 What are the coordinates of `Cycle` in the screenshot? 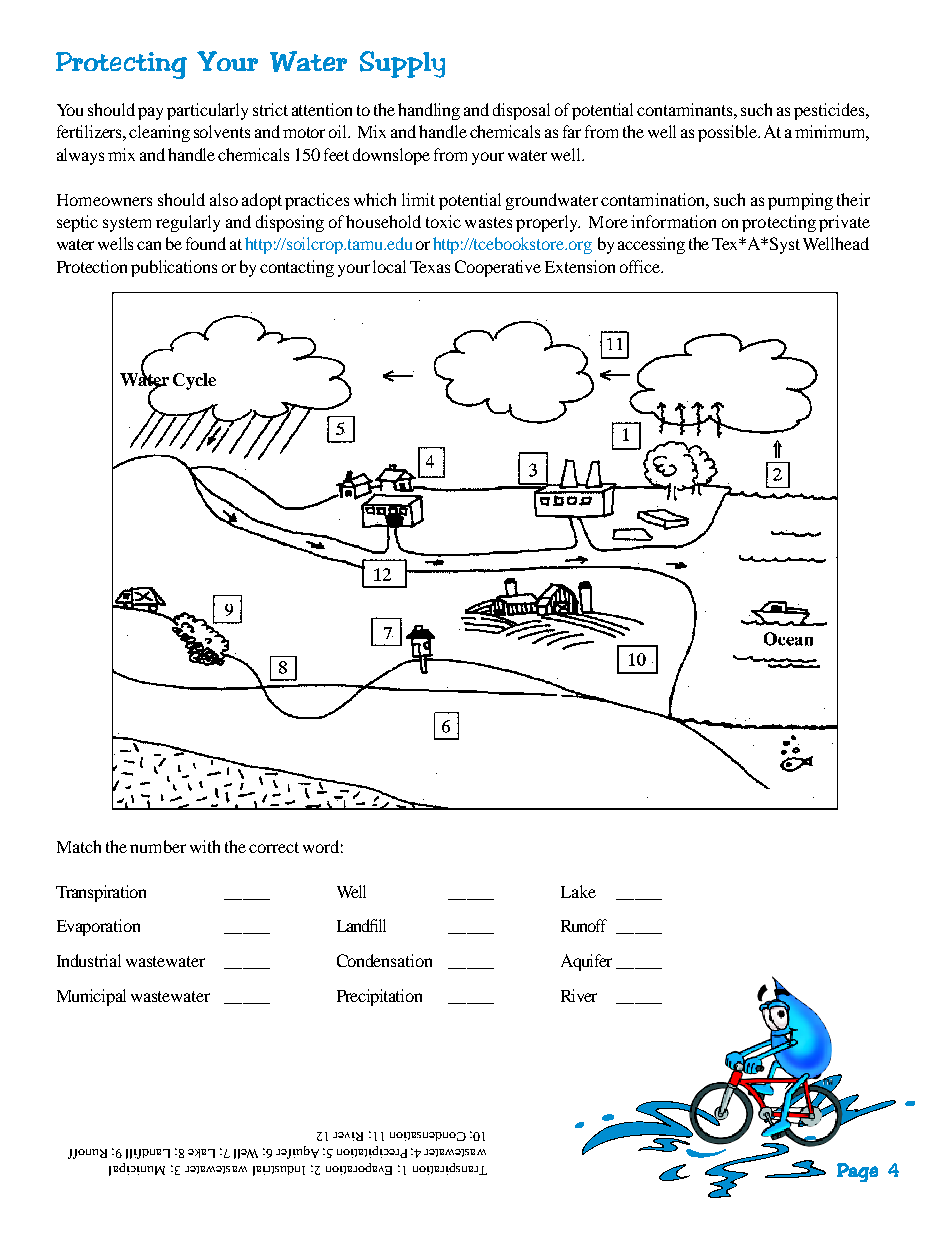 It's located at (194, 381).
